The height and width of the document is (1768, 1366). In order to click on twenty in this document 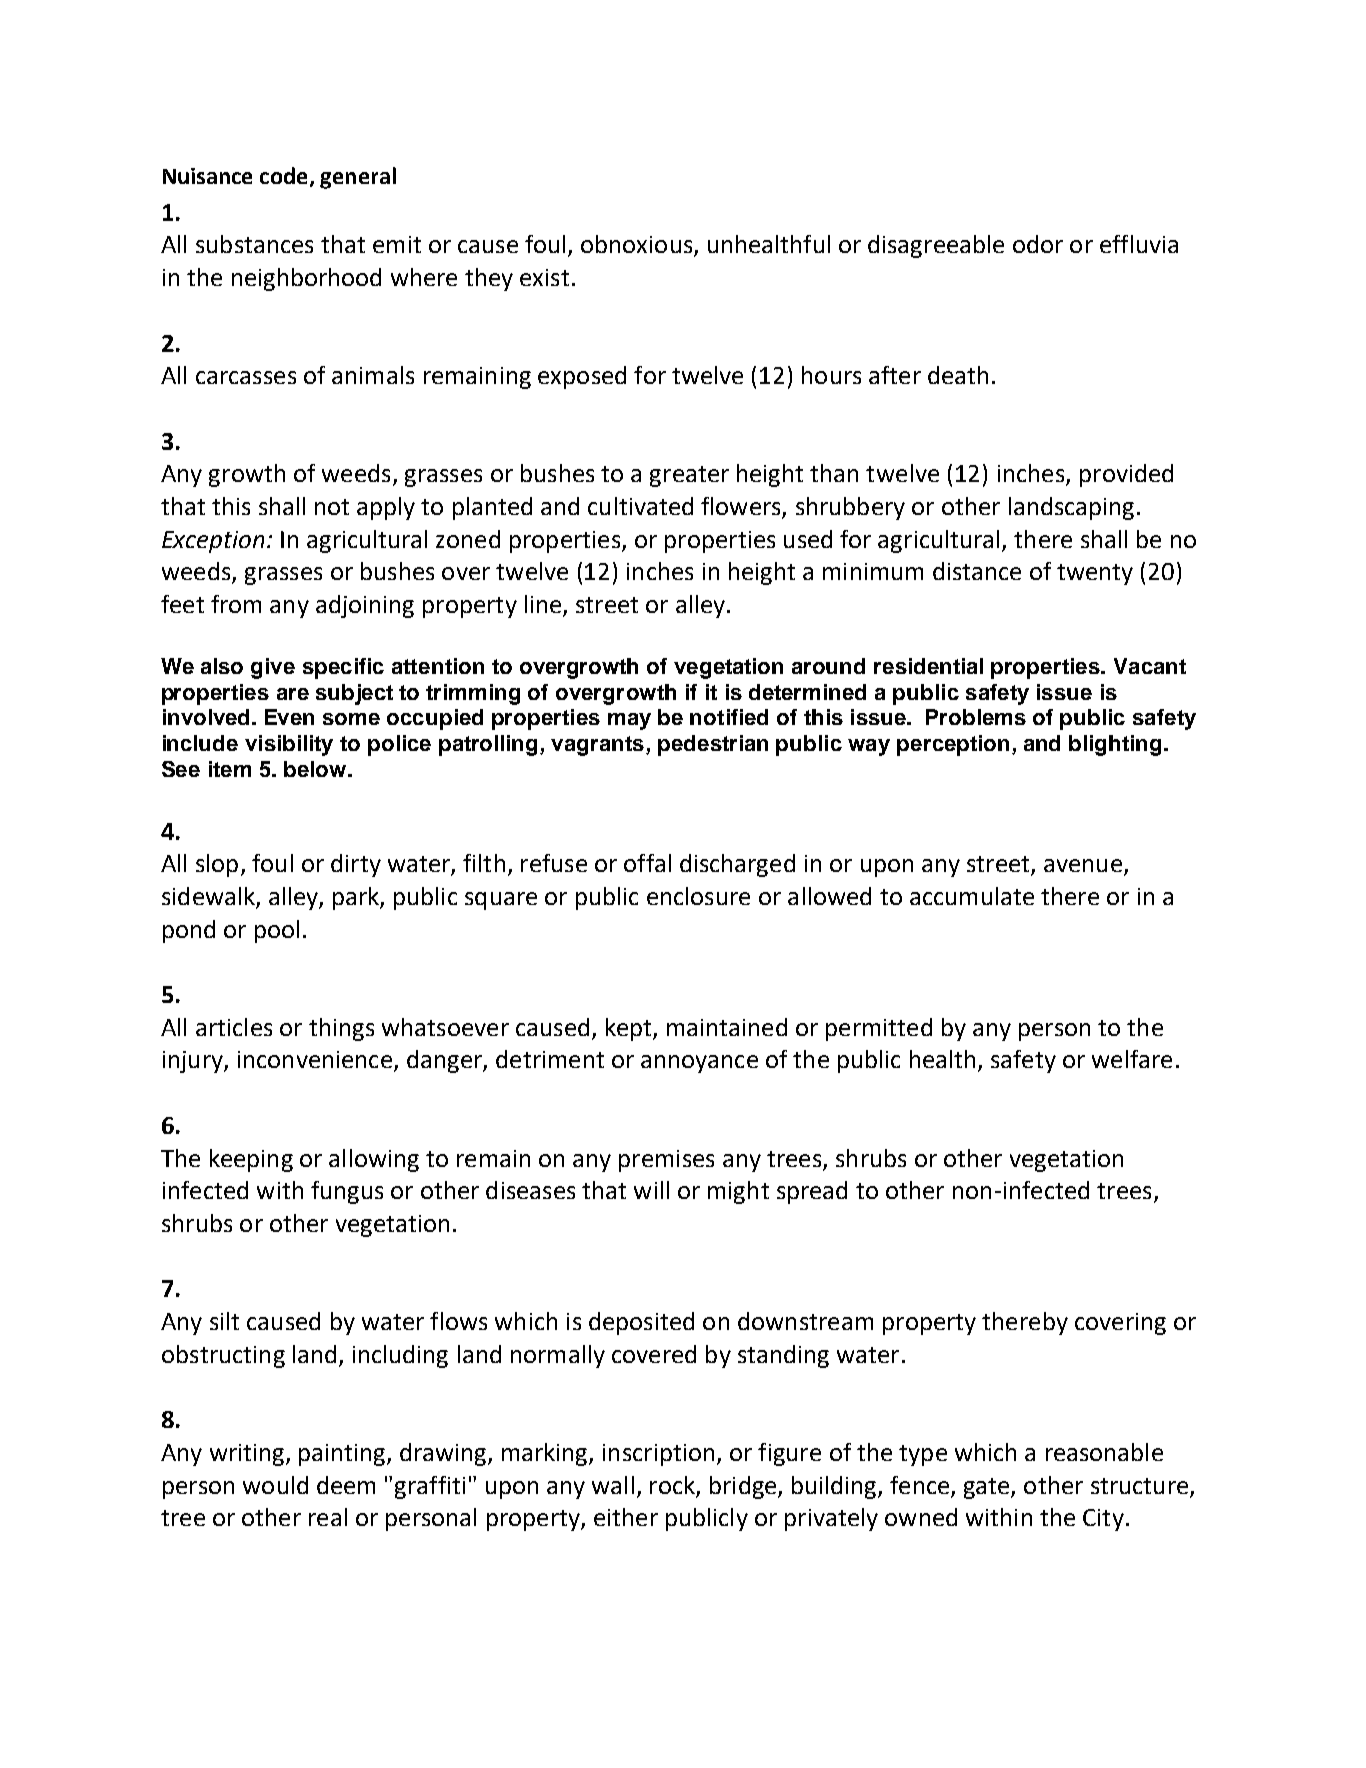, I will do `click(1095, 574)`.
